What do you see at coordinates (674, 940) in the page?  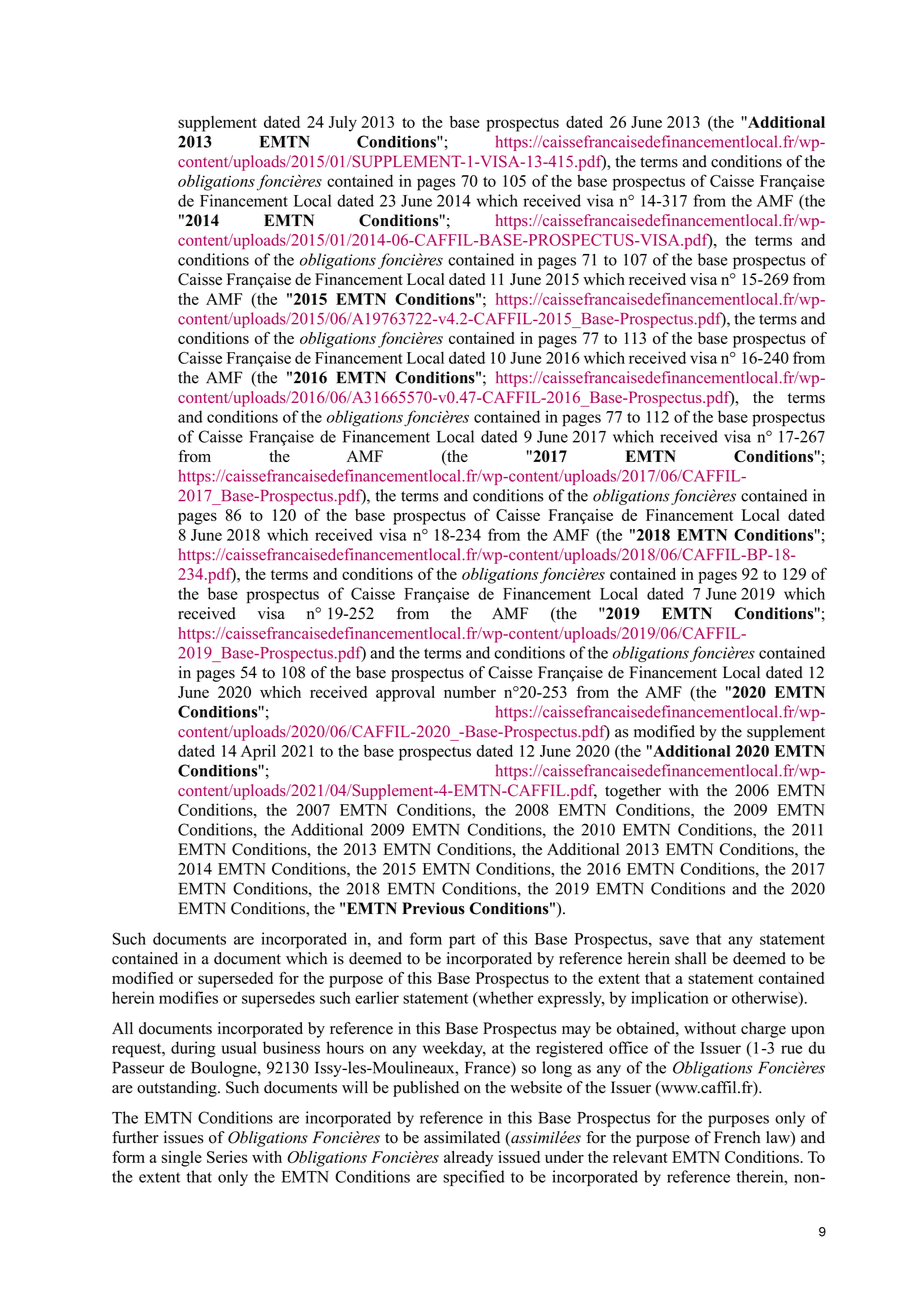 I see `save` at bounding box center [674, 940].
